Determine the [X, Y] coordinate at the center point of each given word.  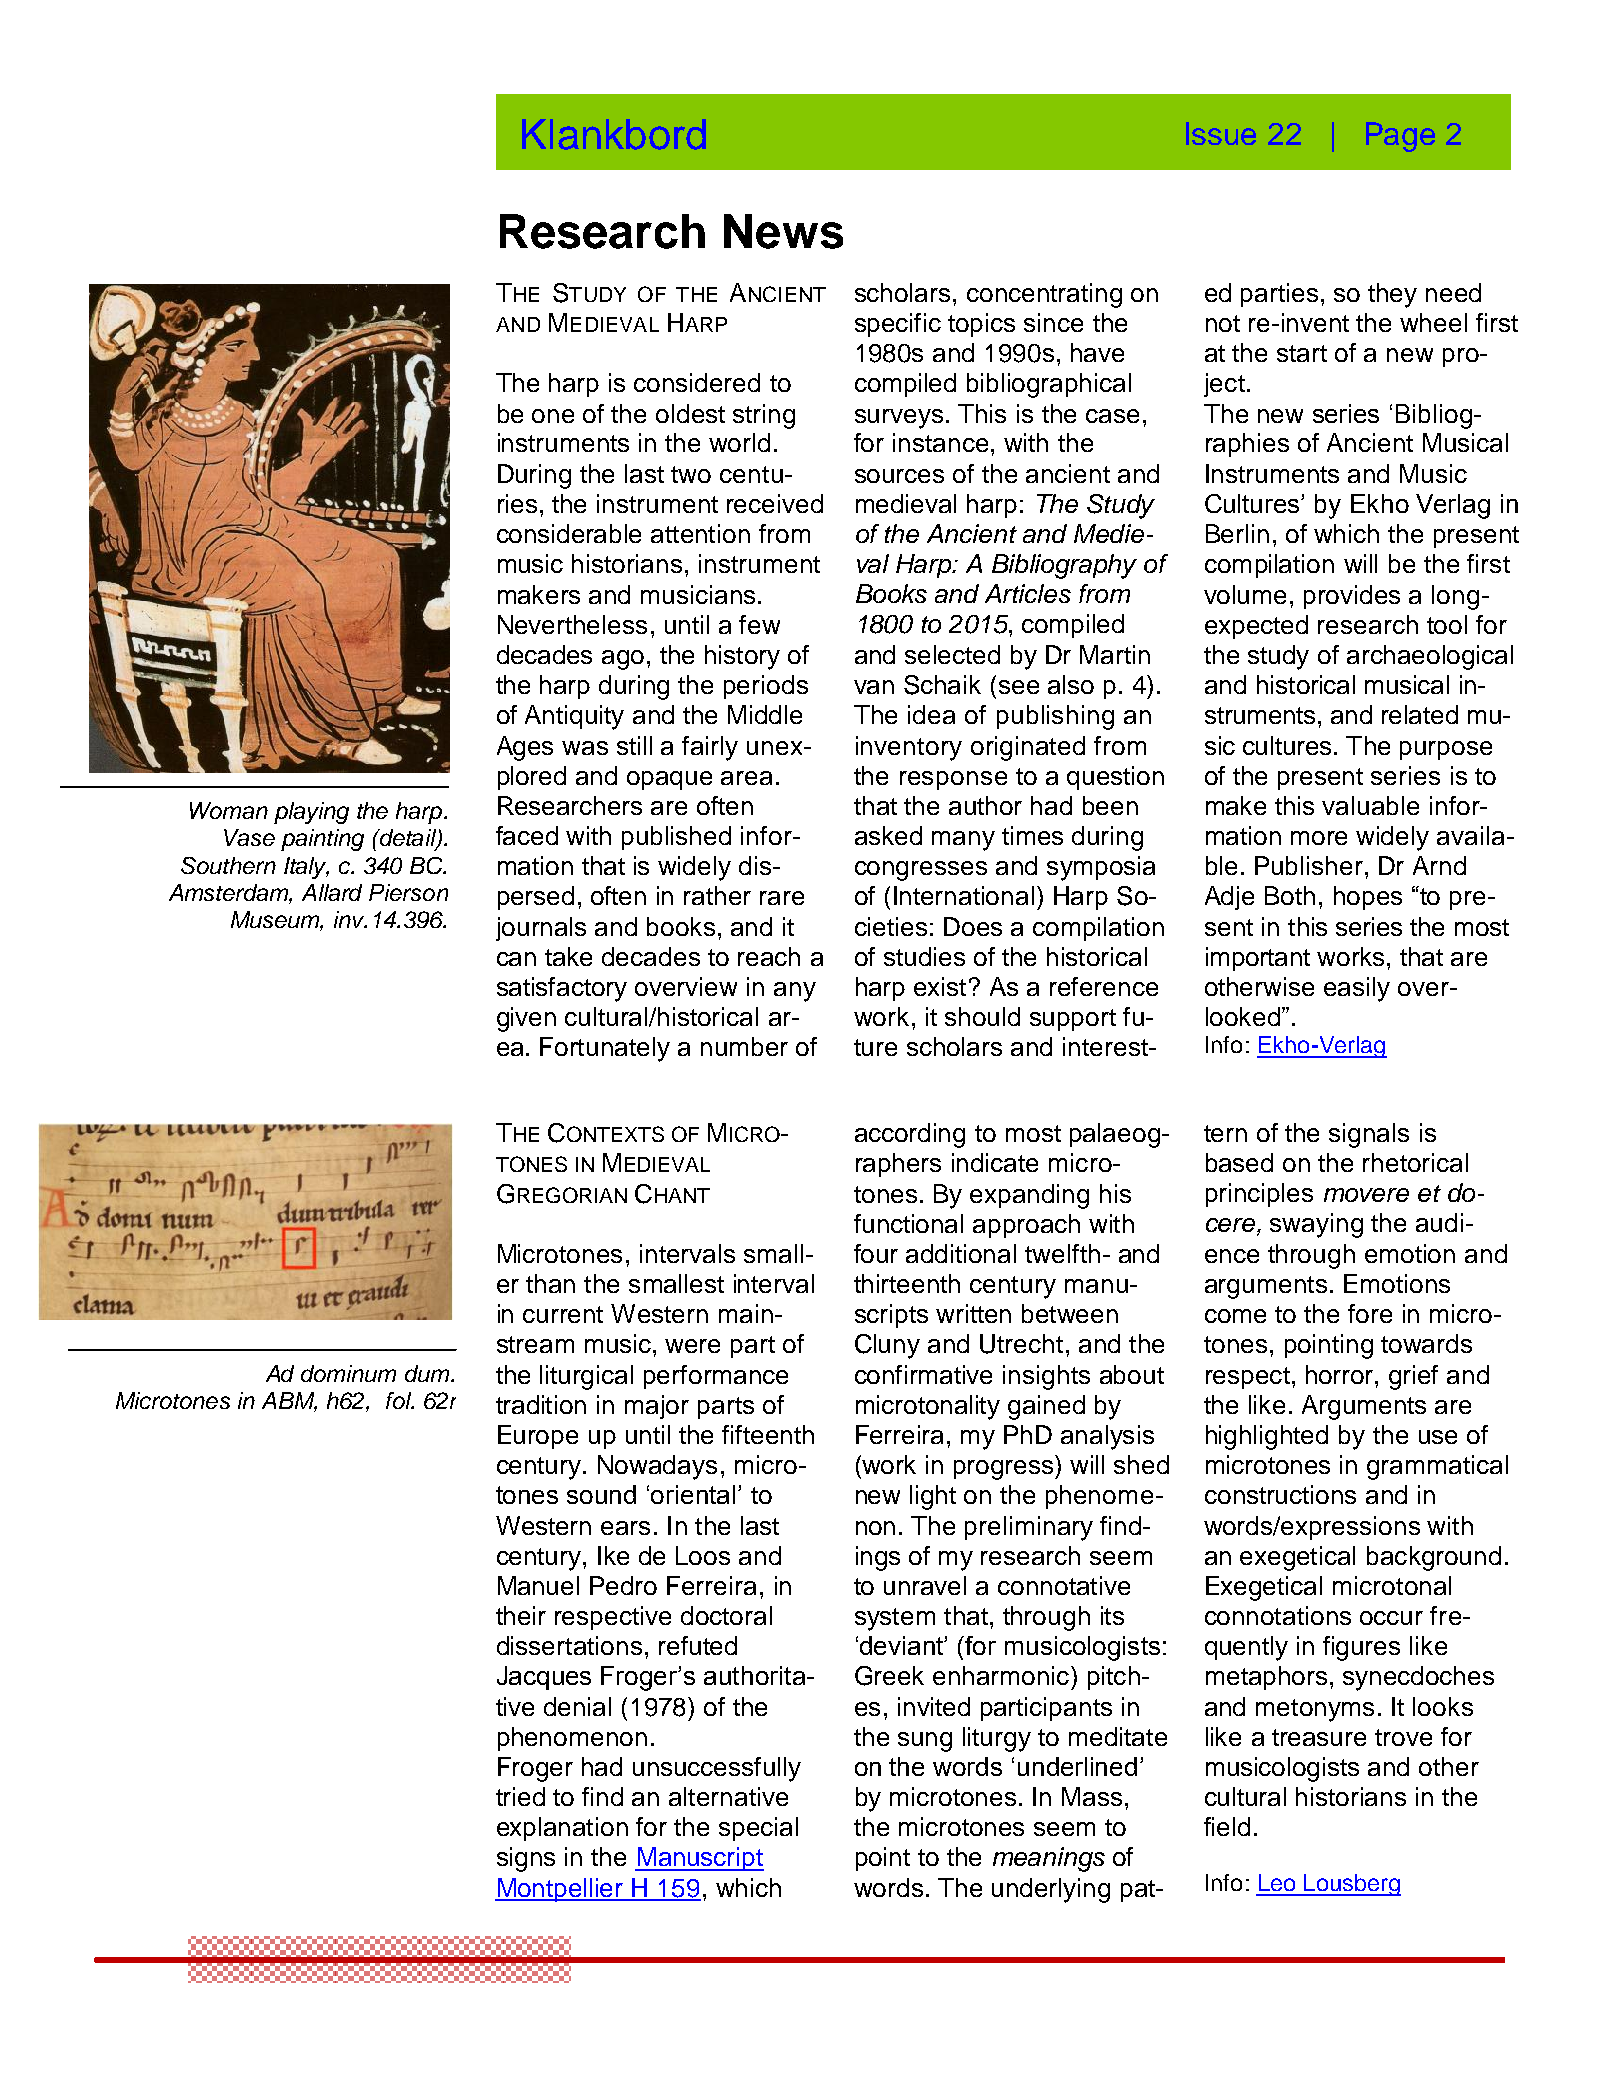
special [758, 1829]
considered [697, 382]
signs [526, 1859]
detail [408, 839]
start [1302, 353]
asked [888, 835]
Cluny [887, 1346]
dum [428, 1373]
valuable [1370, 805]
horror [1341, 1374]
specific [898, 325]
